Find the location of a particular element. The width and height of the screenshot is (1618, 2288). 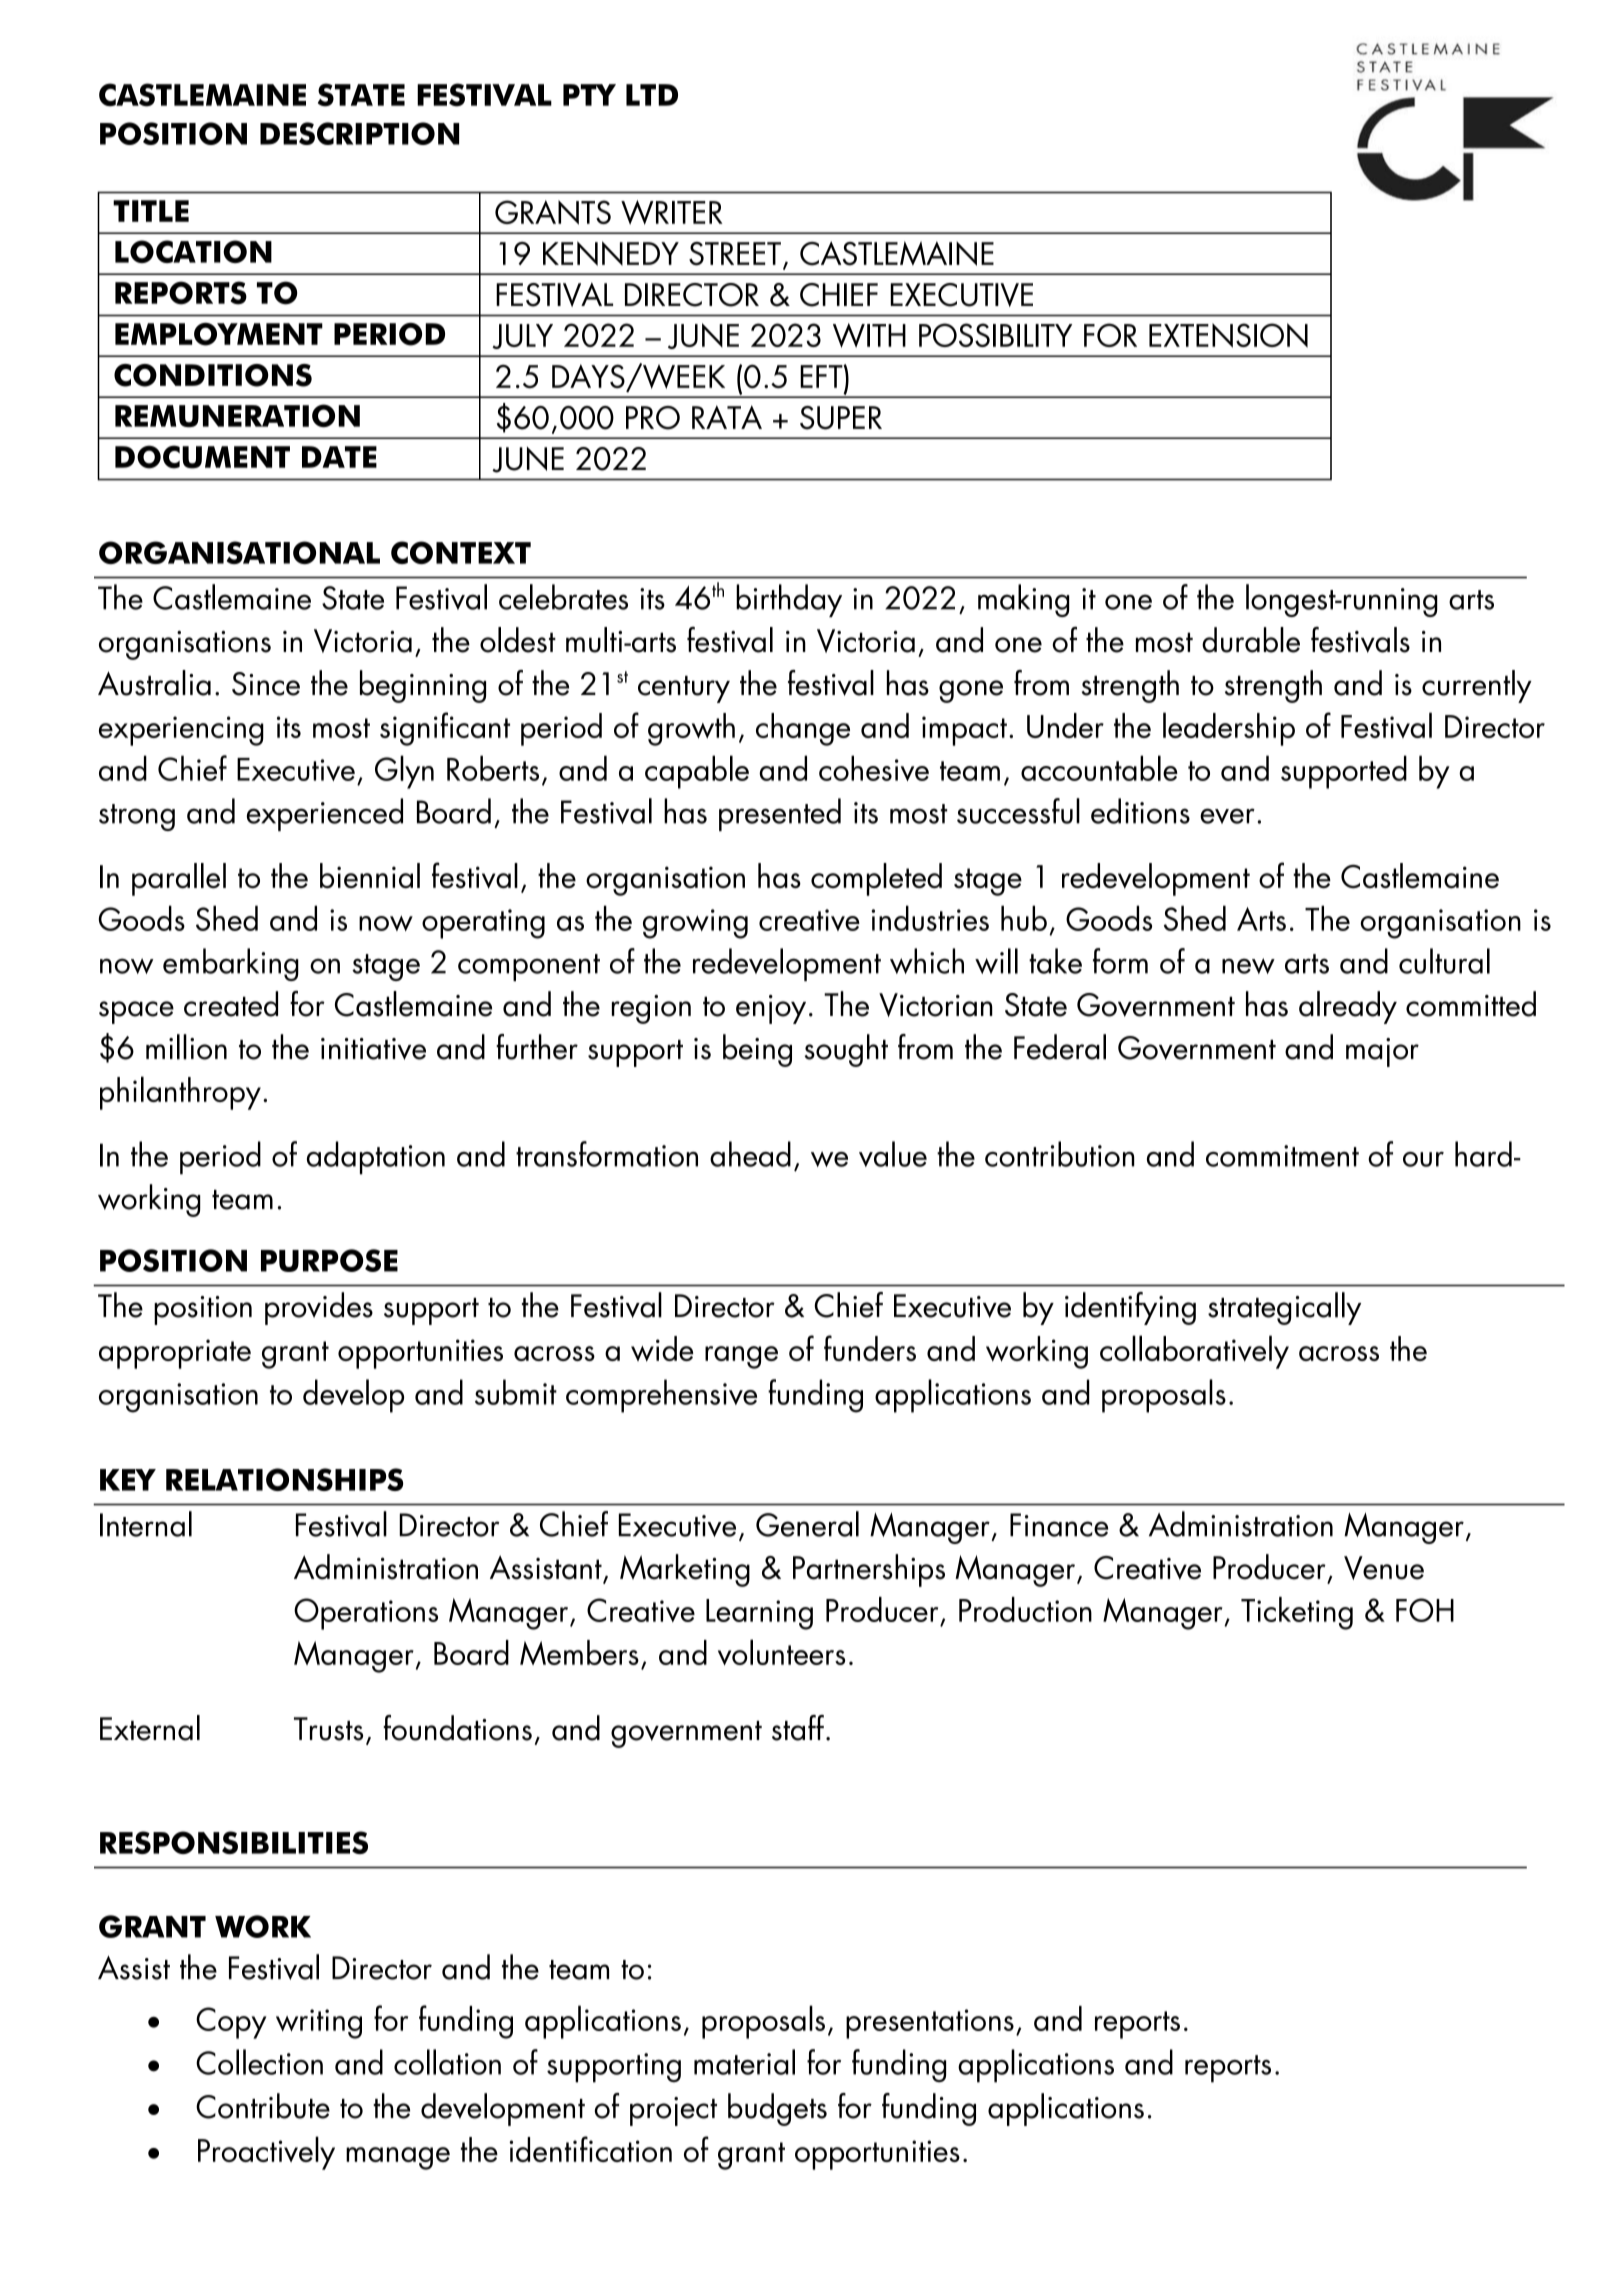

adaptation is located at coordinates (376, 1158).
